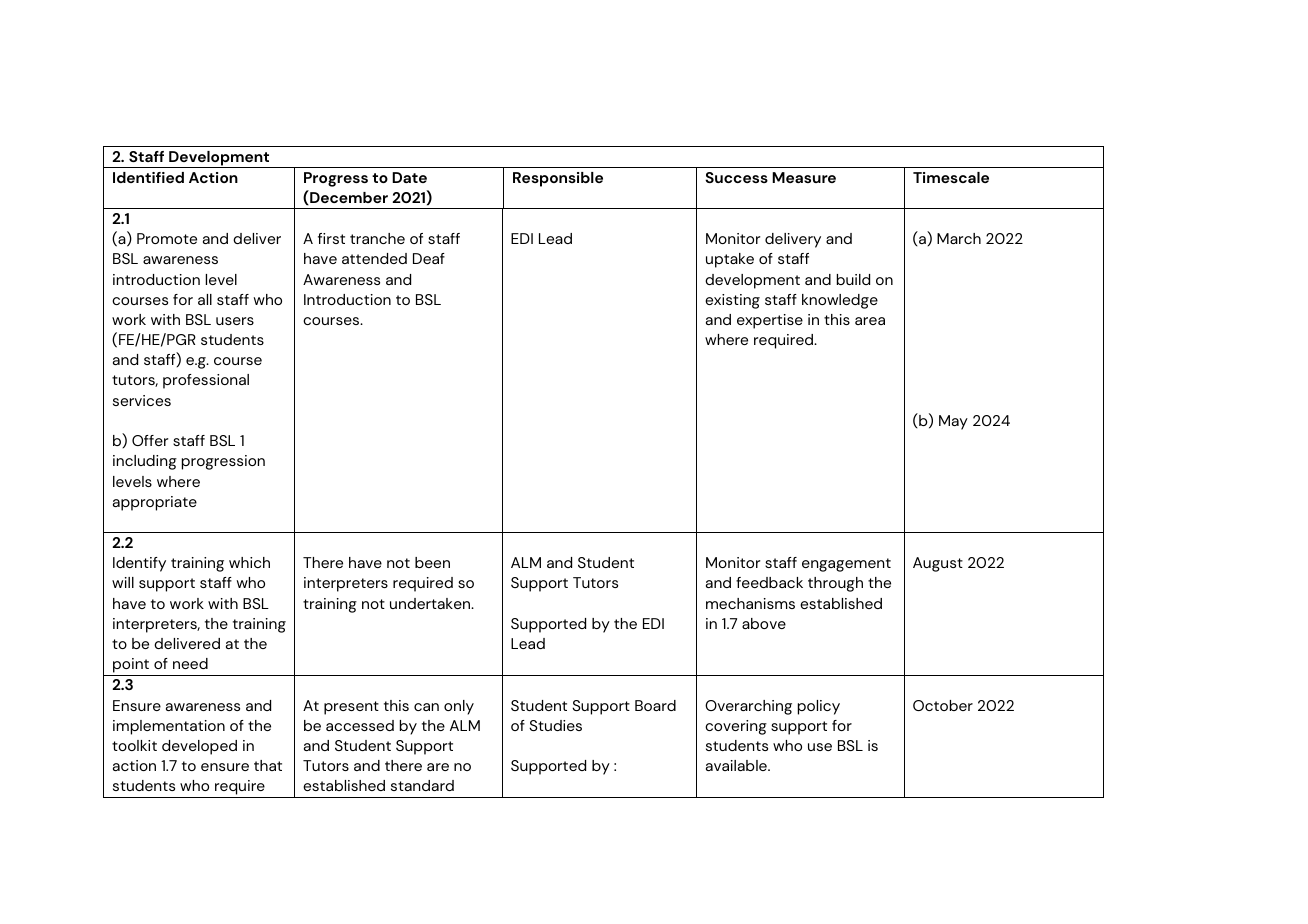  What do you see at coordinates (558, 179) in the image?
I see `Responsible` at bounding box center [558, 179].
